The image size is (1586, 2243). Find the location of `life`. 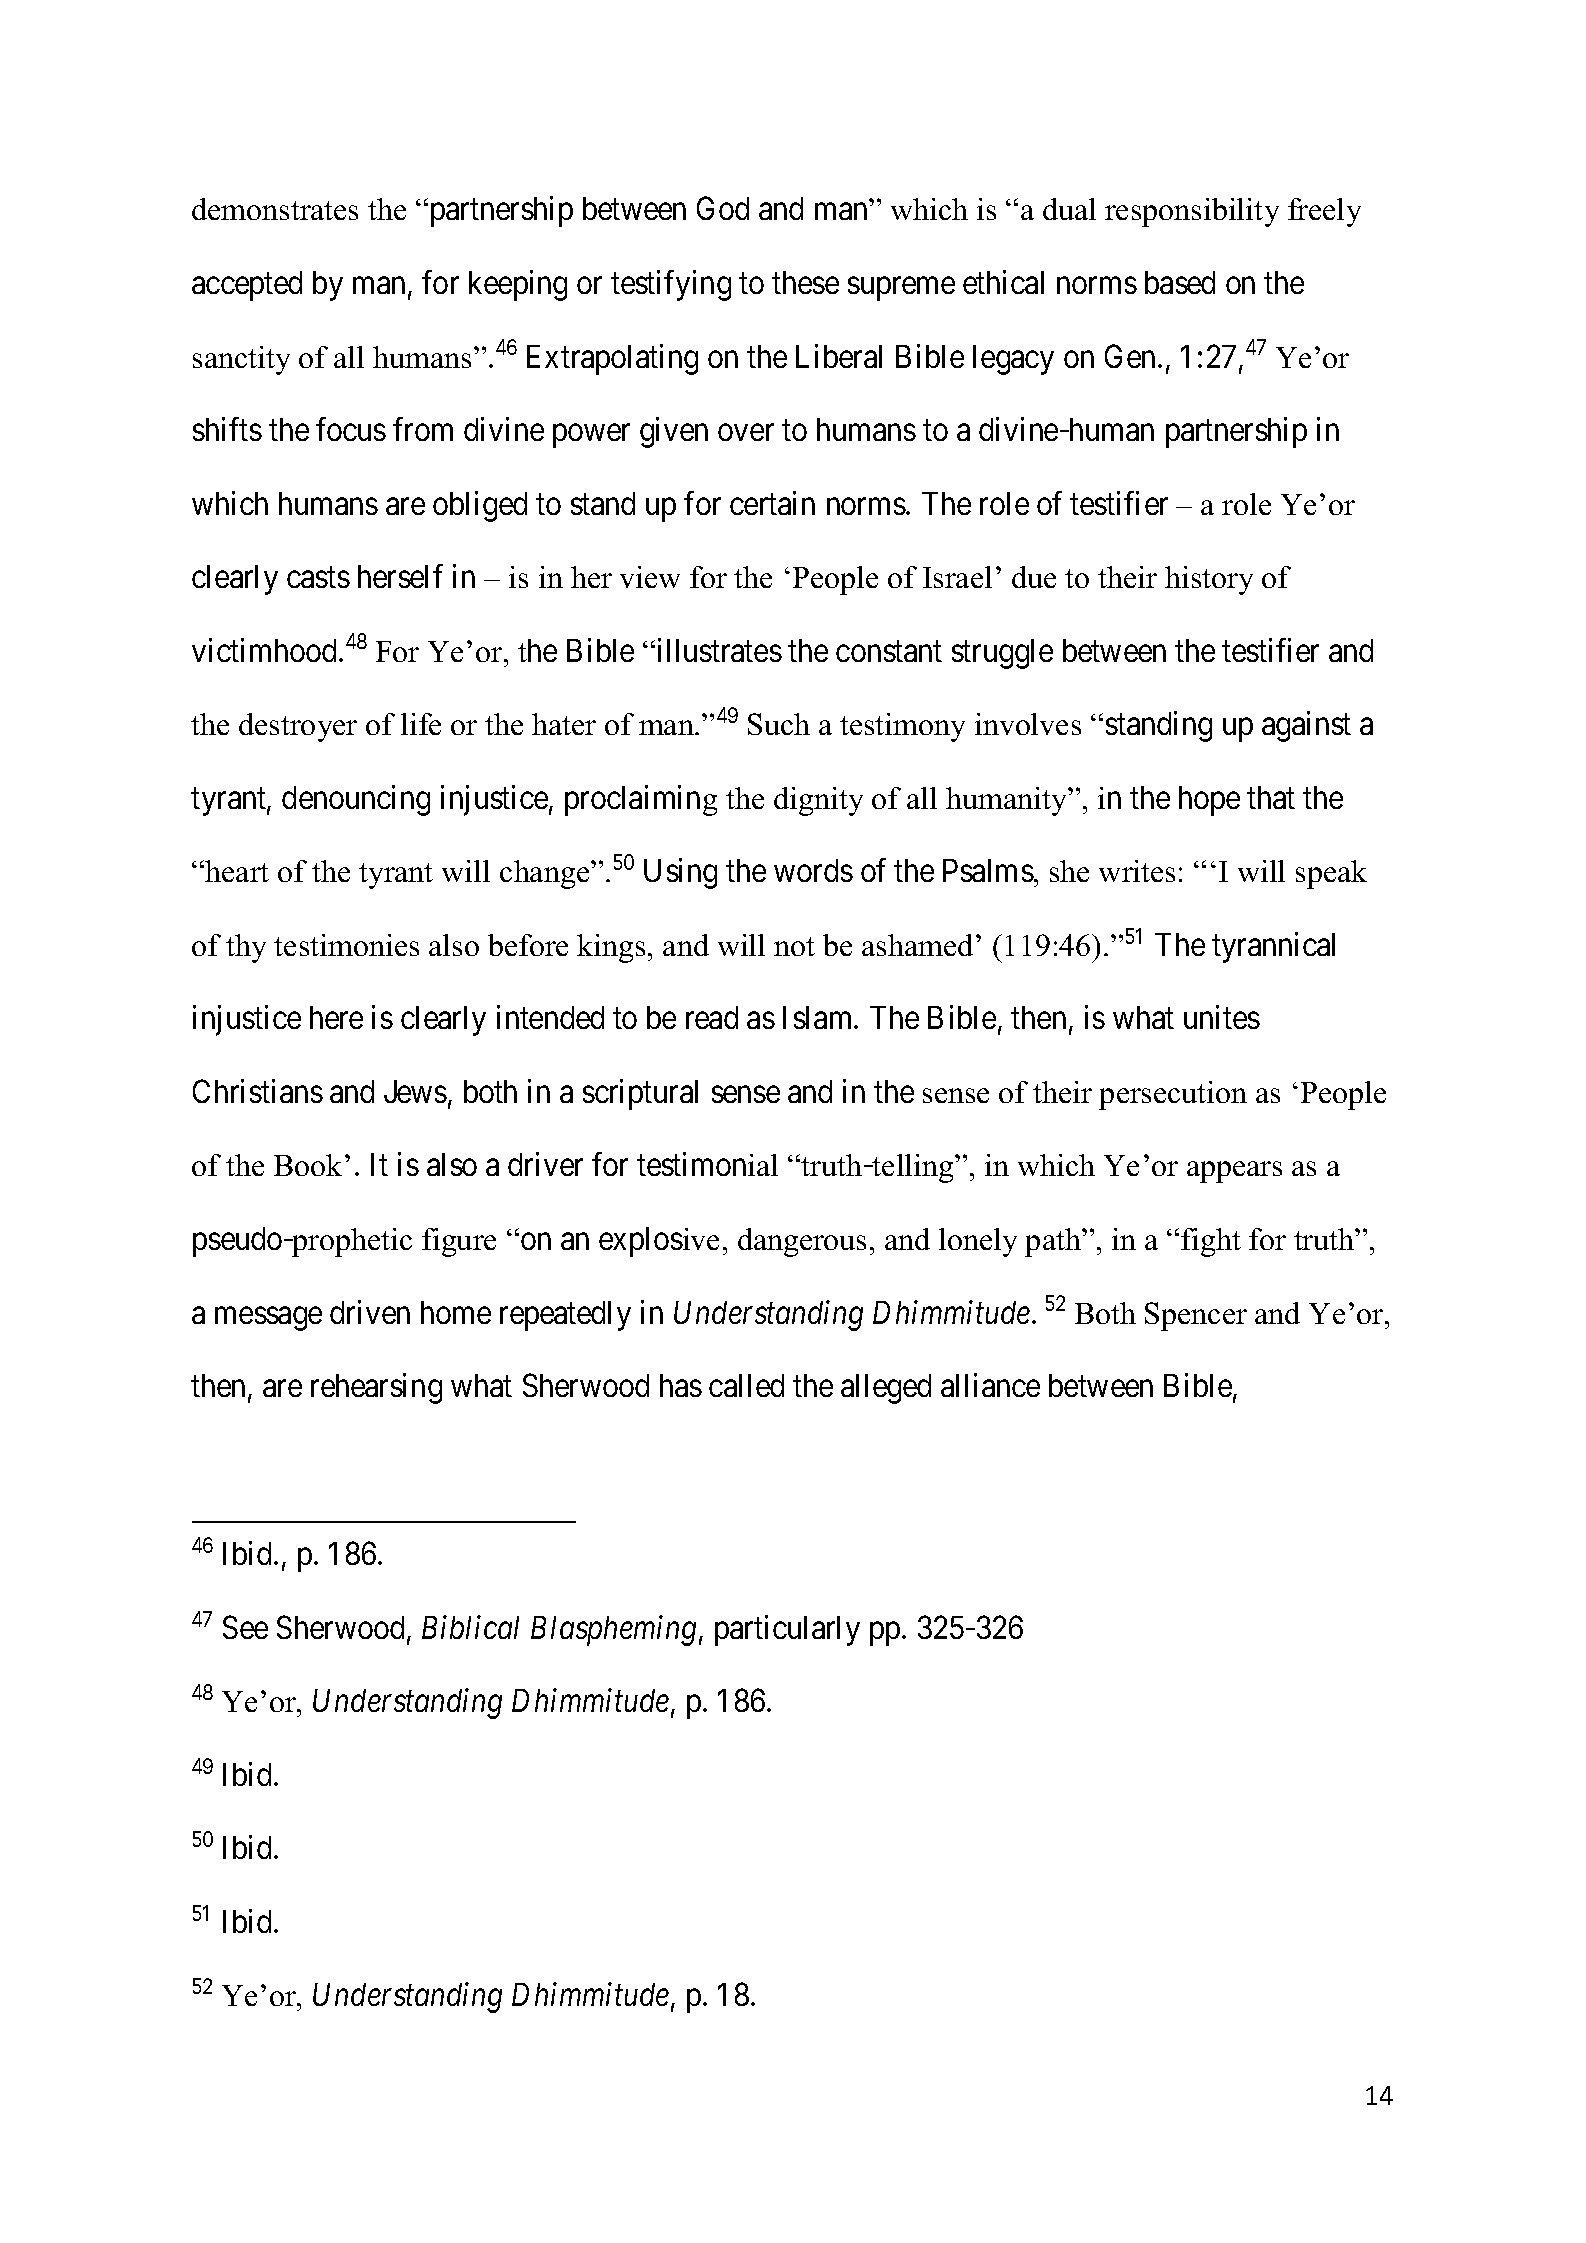

life is located at coordinates (421, 724).
